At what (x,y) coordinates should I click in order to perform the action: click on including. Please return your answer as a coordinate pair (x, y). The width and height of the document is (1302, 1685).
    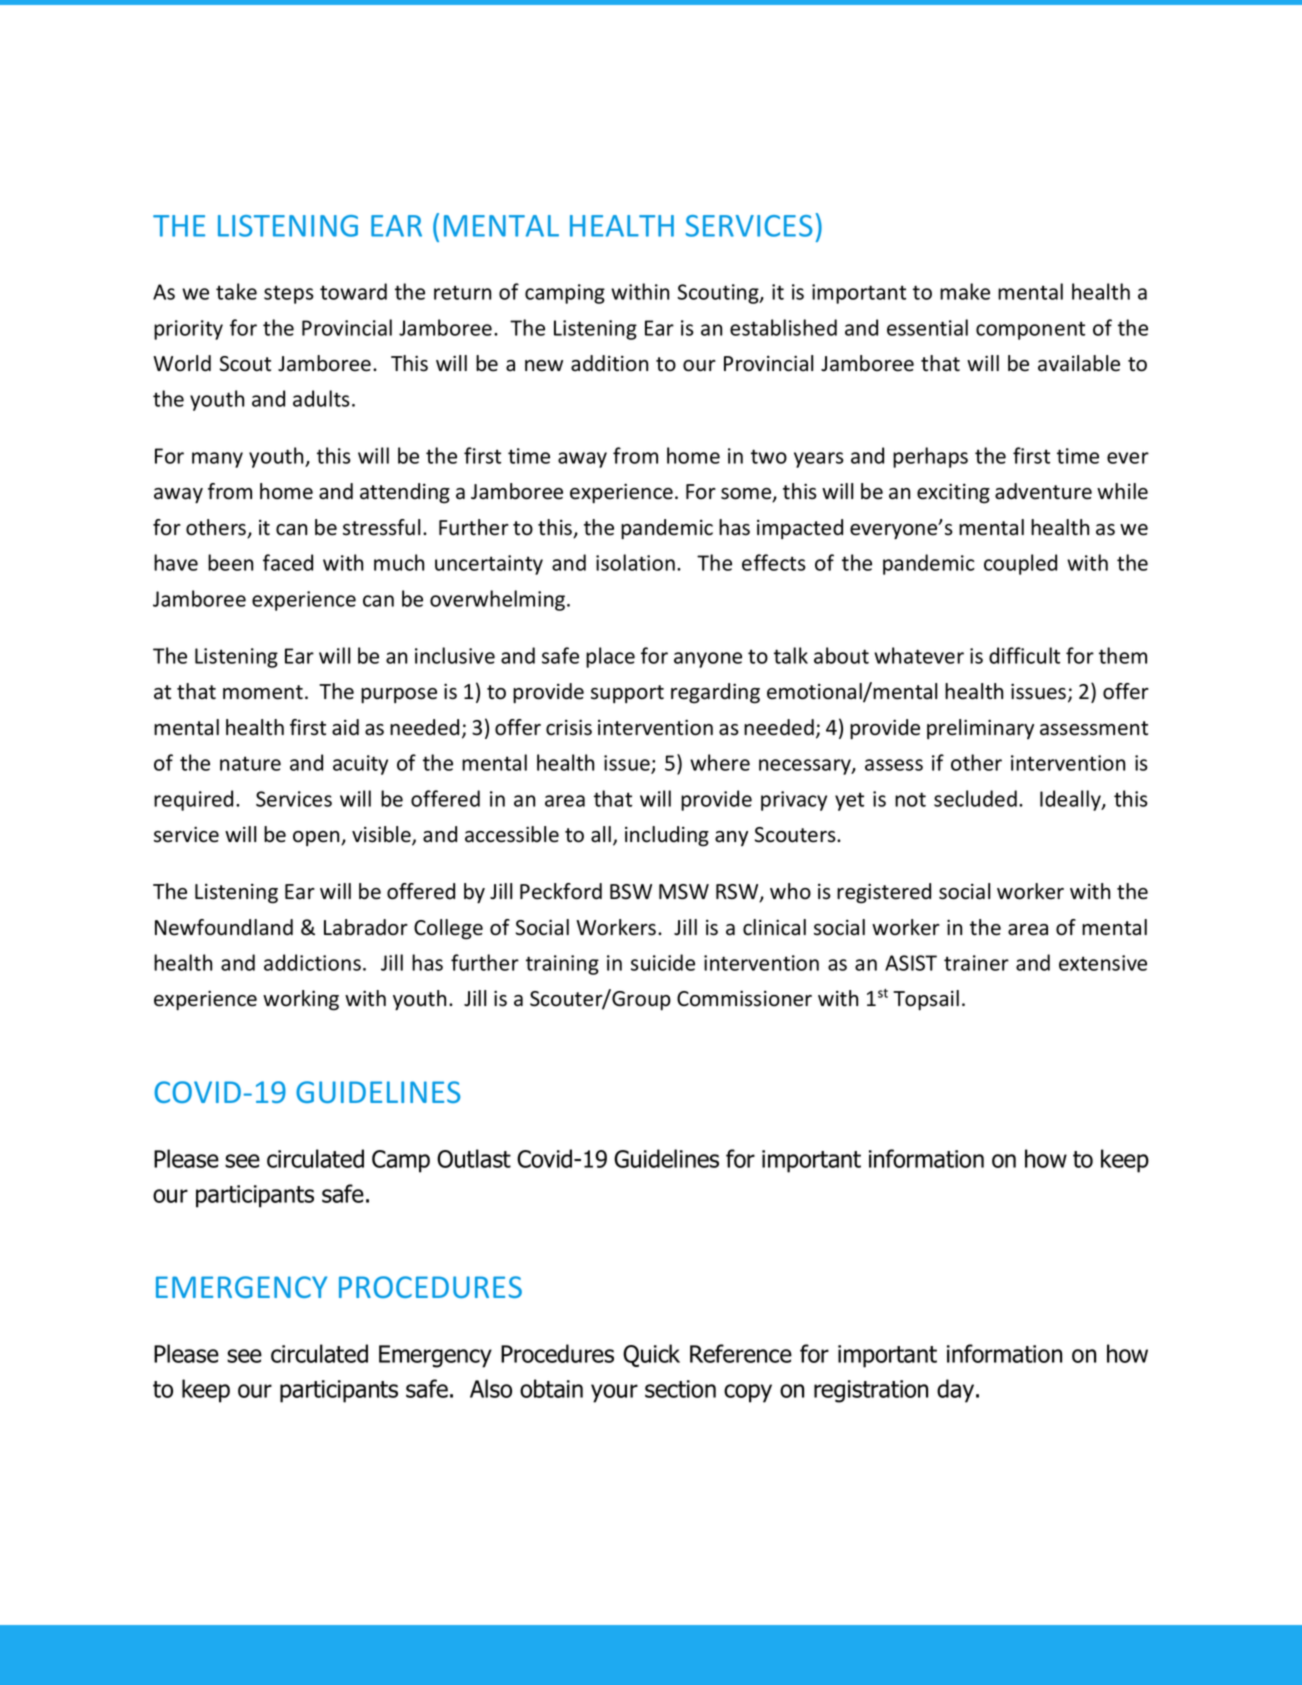
    Looking at the image, I should click on (667, 836).
